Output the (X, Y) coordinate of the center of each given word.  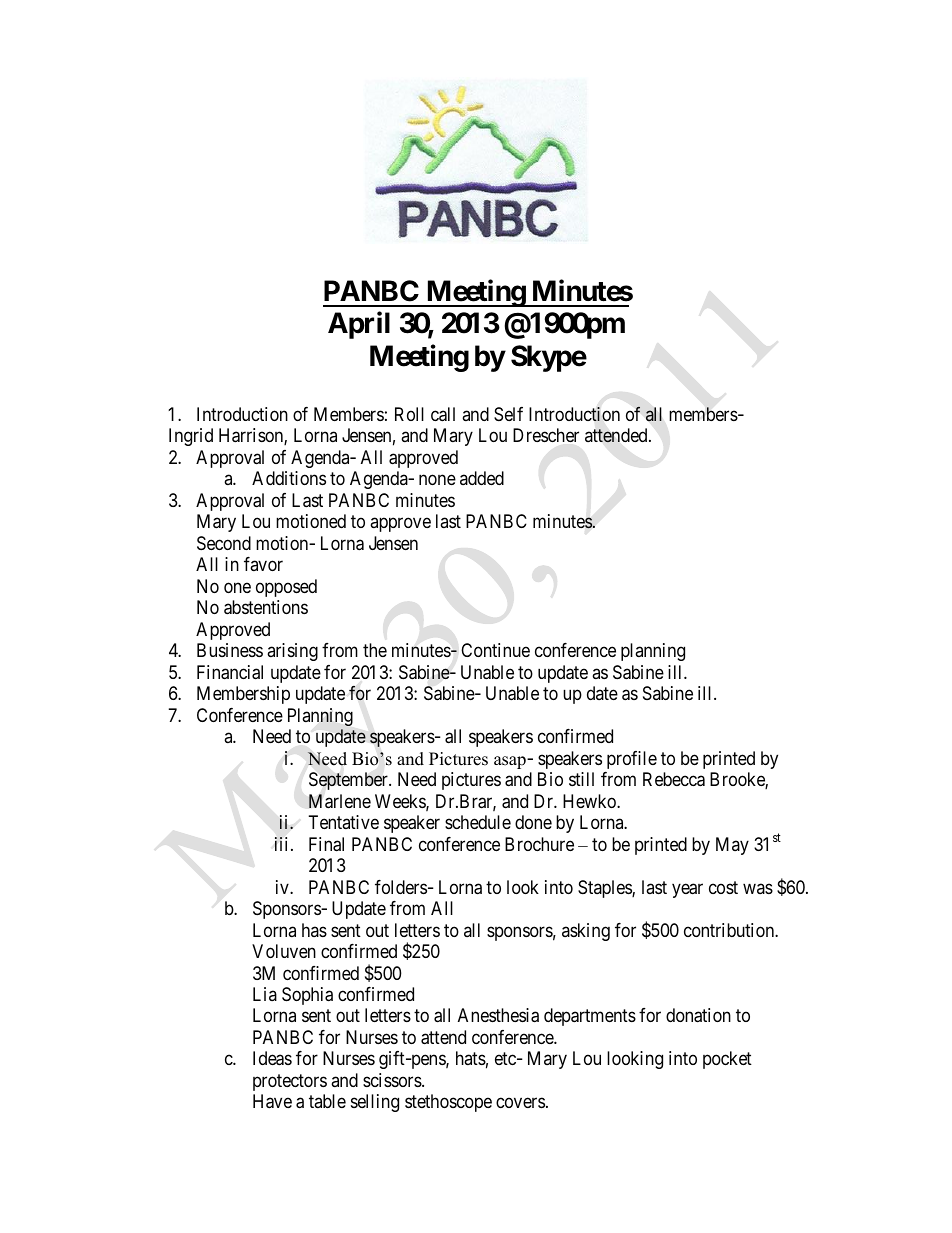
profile (632, 760)
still (581, 779)
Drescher (546, 435)
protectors (290, 1082)
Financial (230, 672)
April (359, 325)
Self (508, 414)
